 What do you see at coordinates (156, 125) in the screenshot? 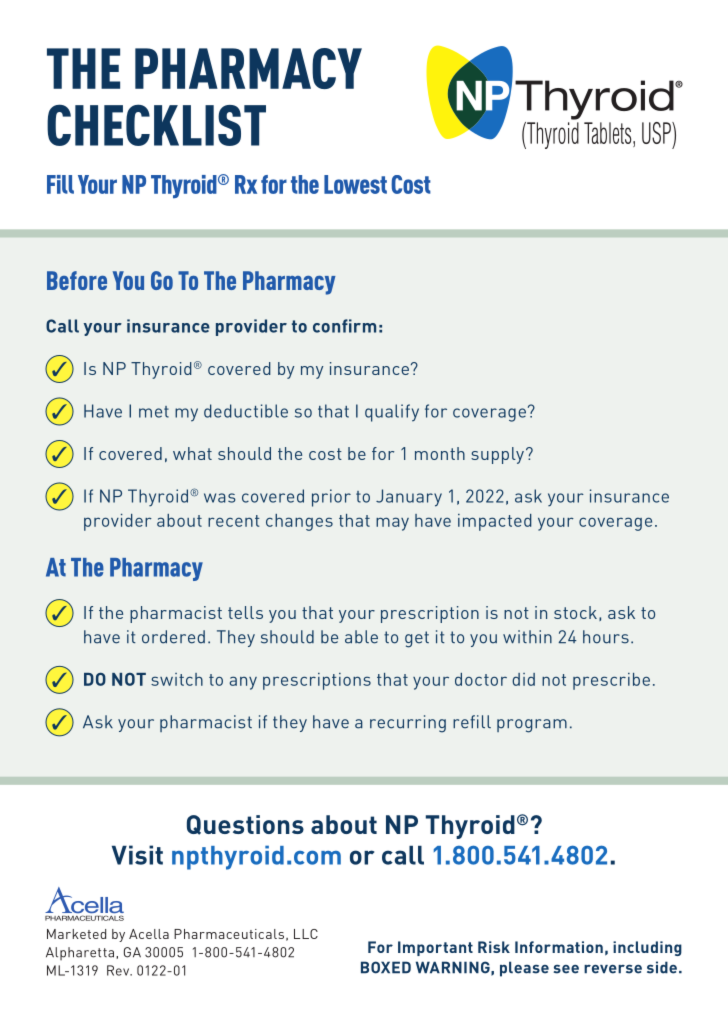
I see `CHECKLIST` at bounding box center [156, 125].
